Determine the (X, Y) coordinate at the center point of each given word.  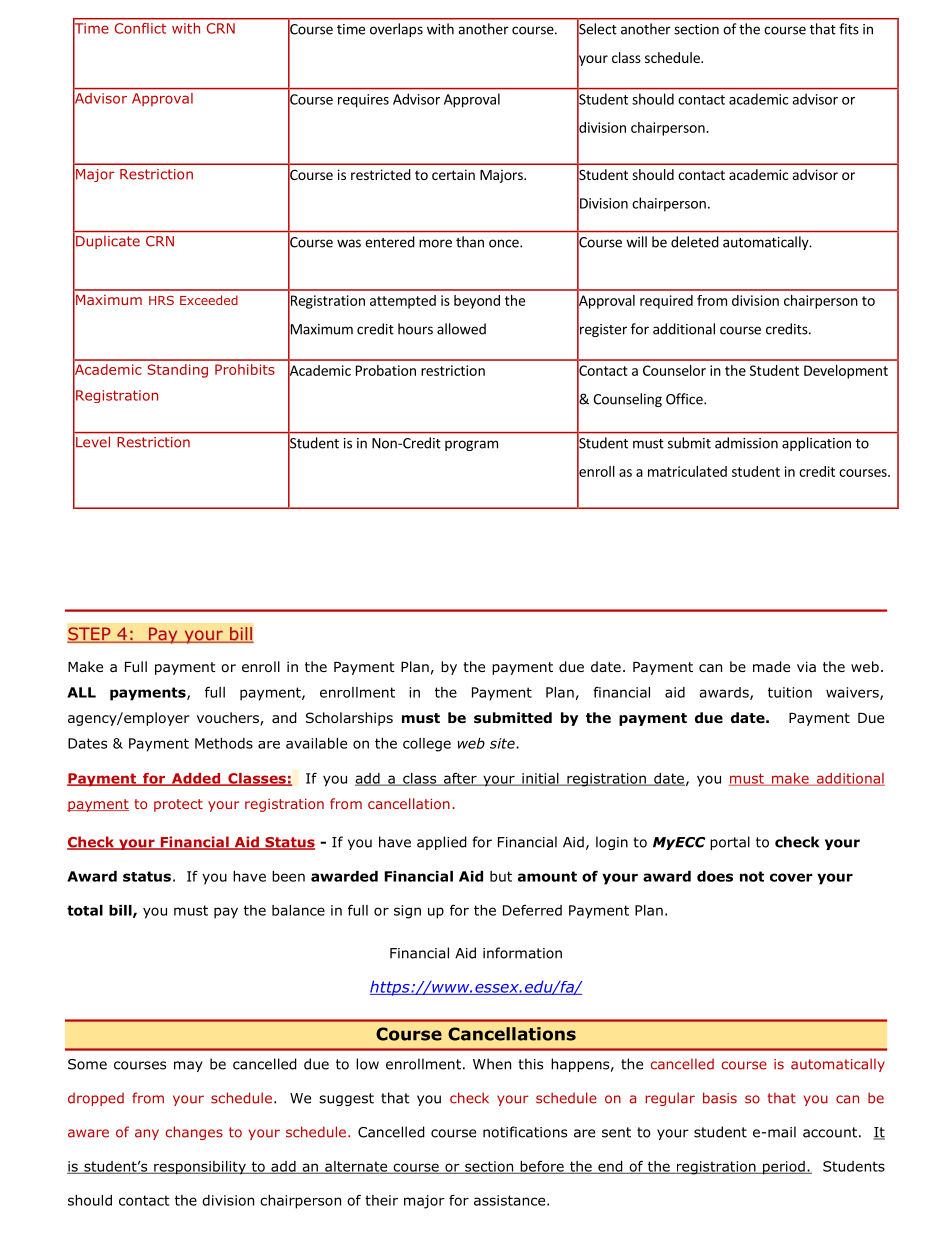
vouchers (229, 719)
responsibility (200, 1168)
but (501, 876)
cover (791, 877)
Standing (177, 371)
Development (846, 372)
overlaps (396, 30)
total (85, 910)
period (784, 1168)
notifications (525, 1132)
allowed (461, 329)
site (503, 743)
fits (849, 29)
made (771, 667)
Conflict (140, 28)
